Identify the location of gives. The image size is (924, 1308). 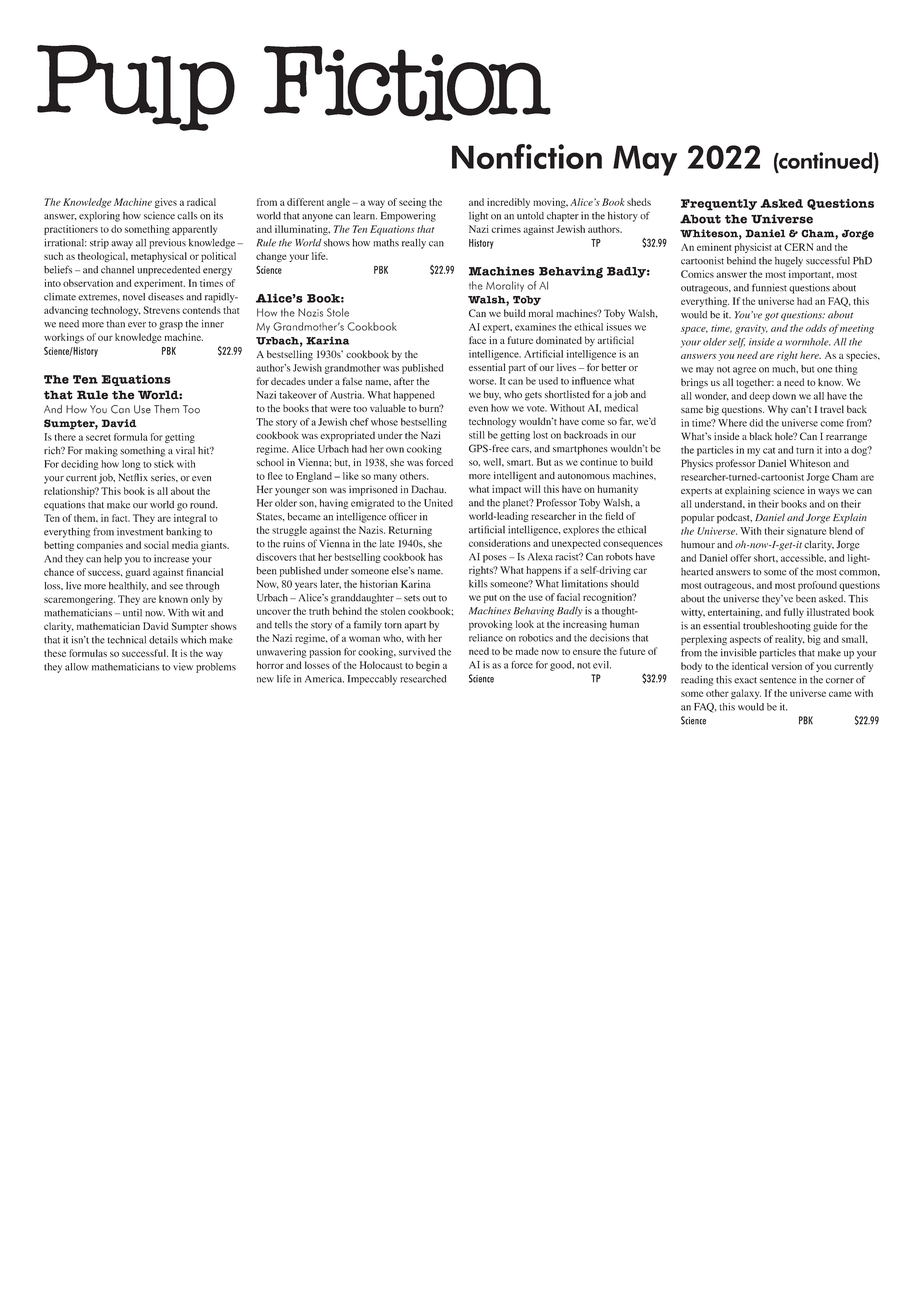
(166, 203).
